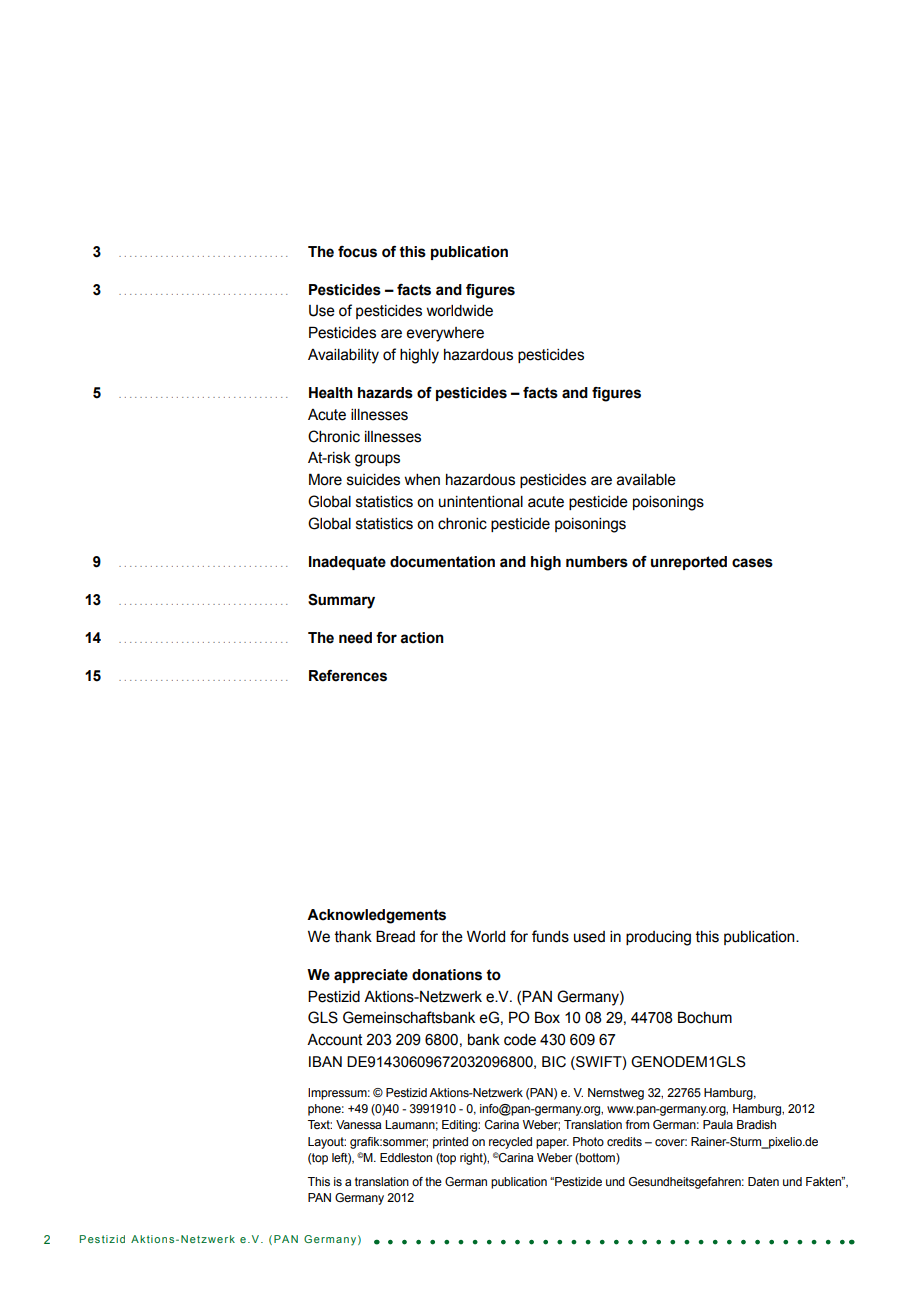 The height and width of the screenshot is (1308, 924). Describe the element at coordinates (718, 1124) in the screenshot. I see `Paula` at that location.
